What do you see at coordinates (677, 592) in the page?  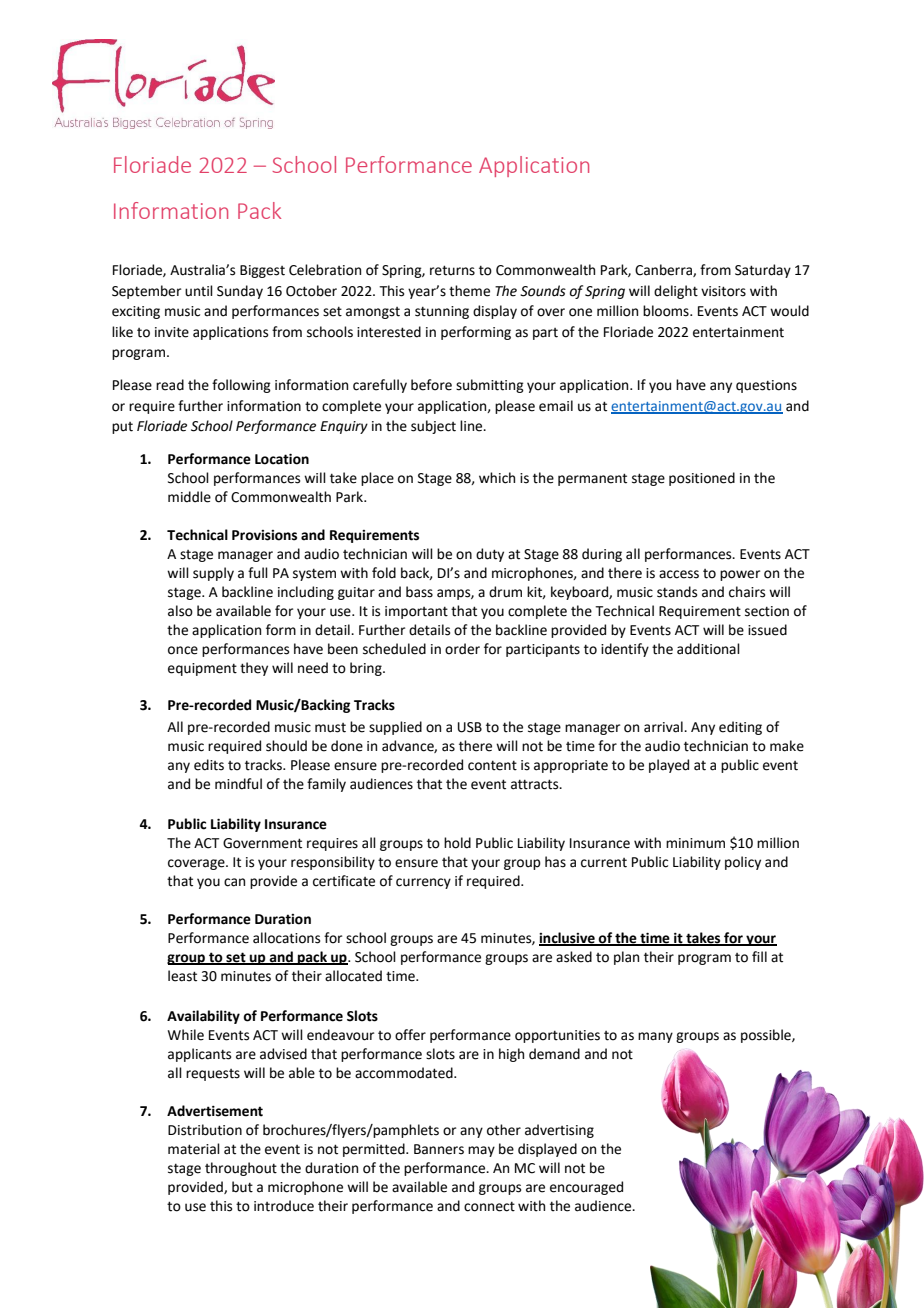 I see `stands` at bounding box center [677, 592].
